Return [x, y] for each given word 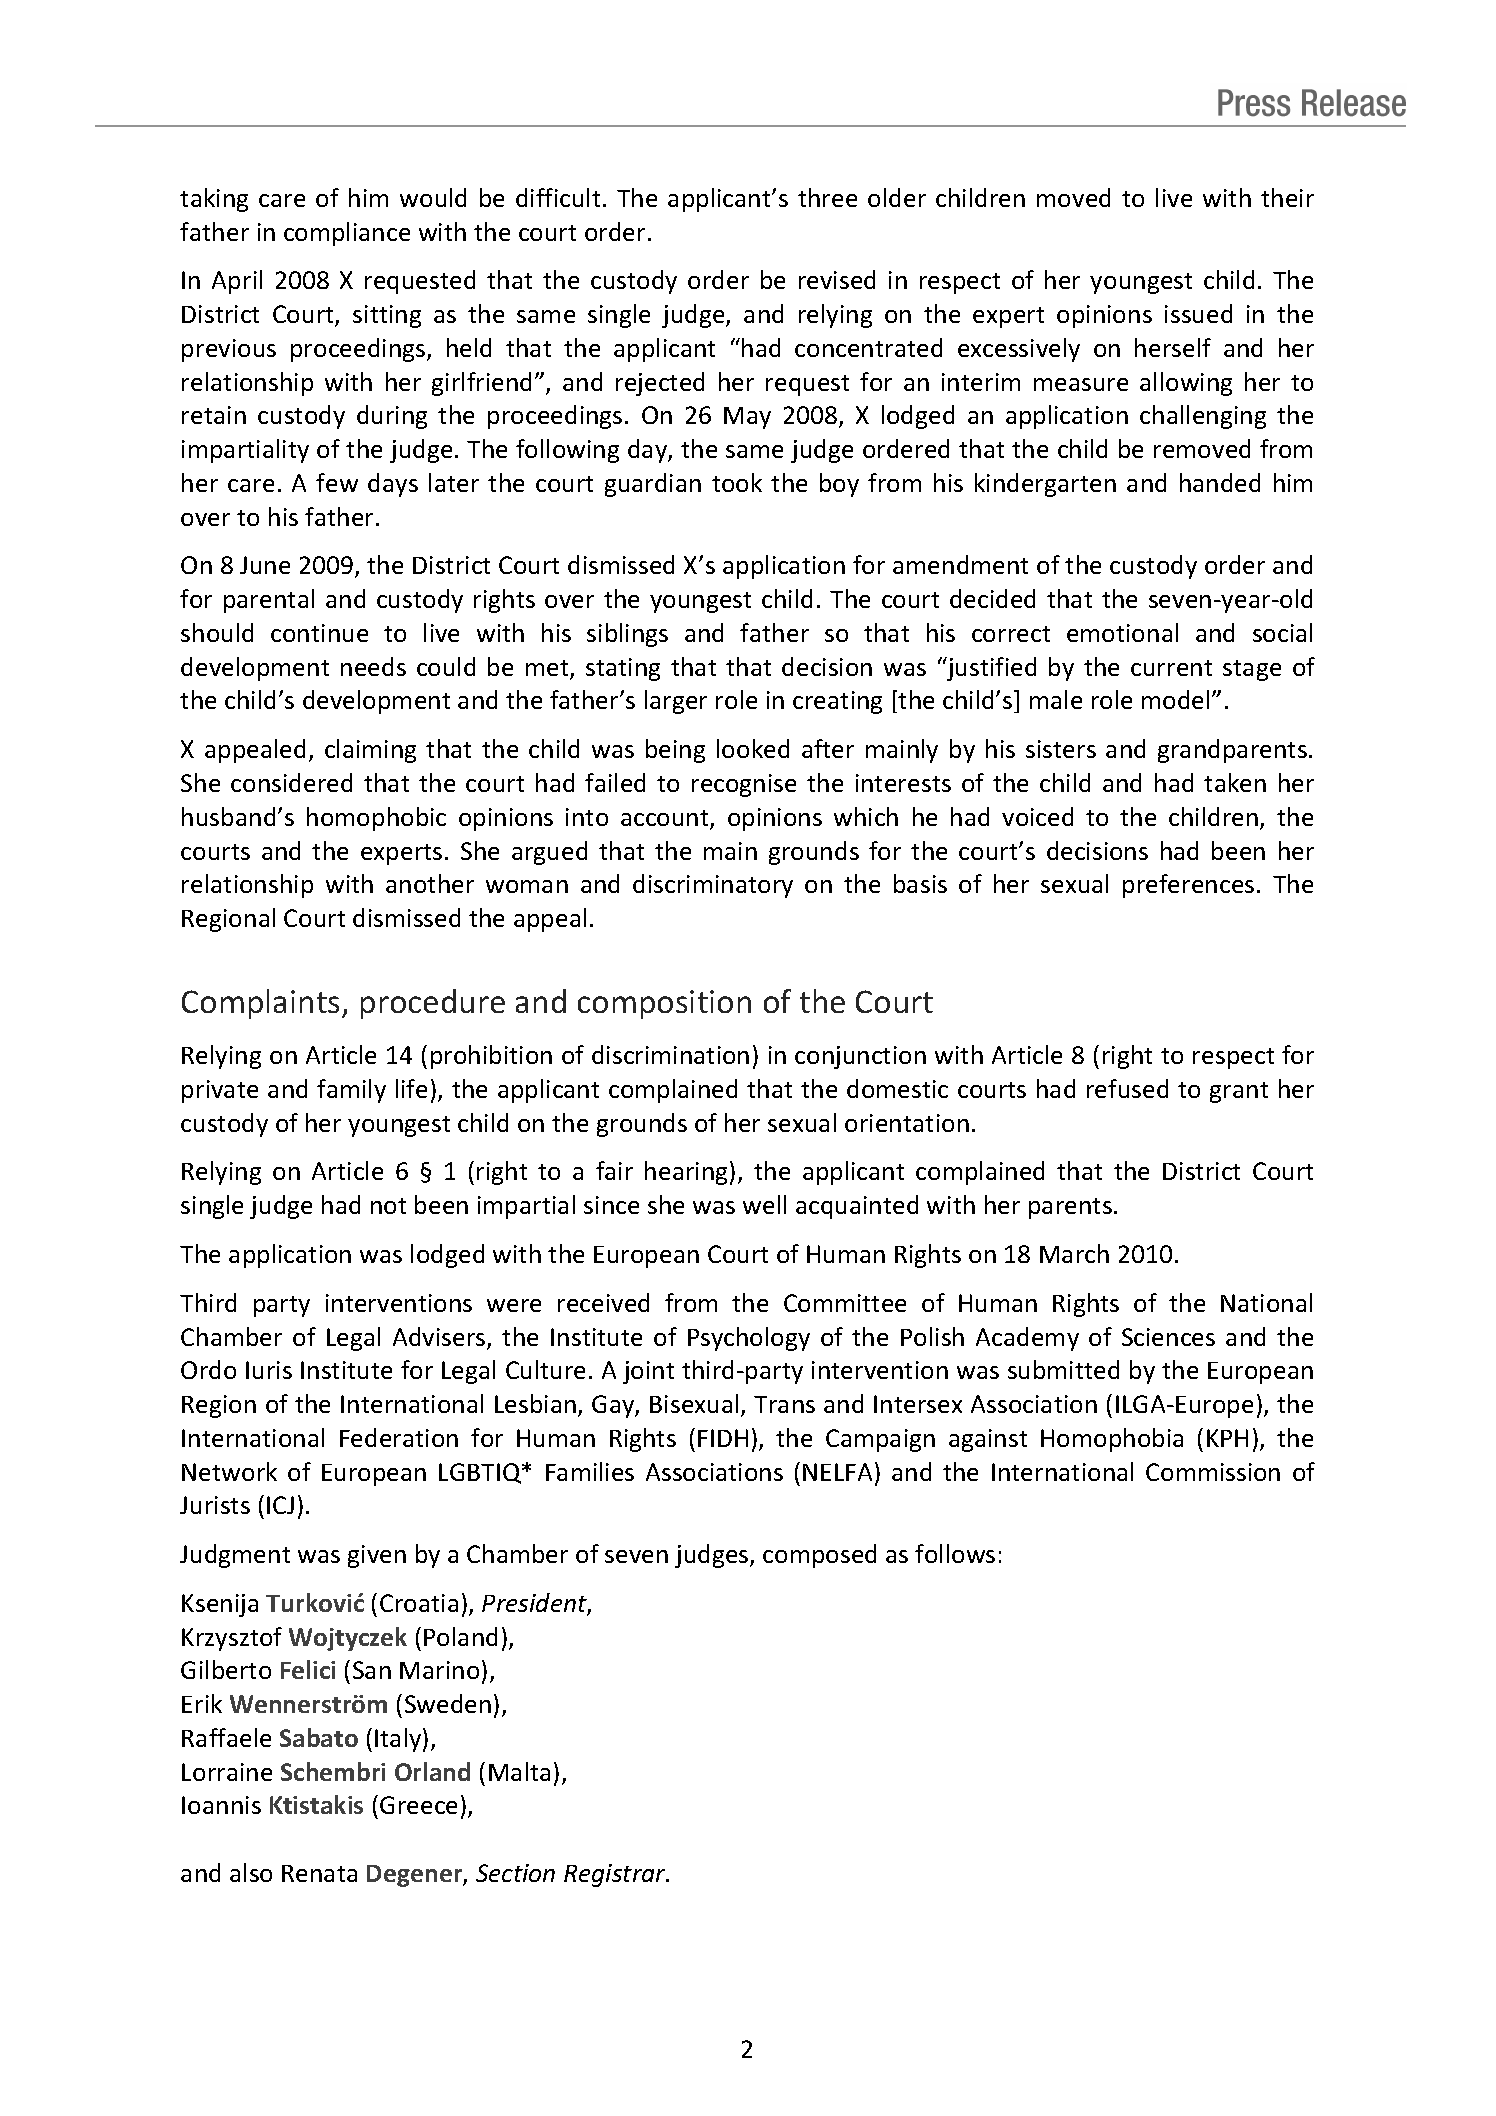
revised [837, 279]
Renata [319, 1873]
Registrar [616, 1875]
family [351, 1091]
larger [676, 702]
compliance [347, 234]
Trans [784, 1404]
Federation [399, 1437]
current [1171, 668]
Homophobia [1112, 1440]
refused [1127, 1088]
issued [1198, 313]
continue [319, 633]
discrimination [670, 1054]
